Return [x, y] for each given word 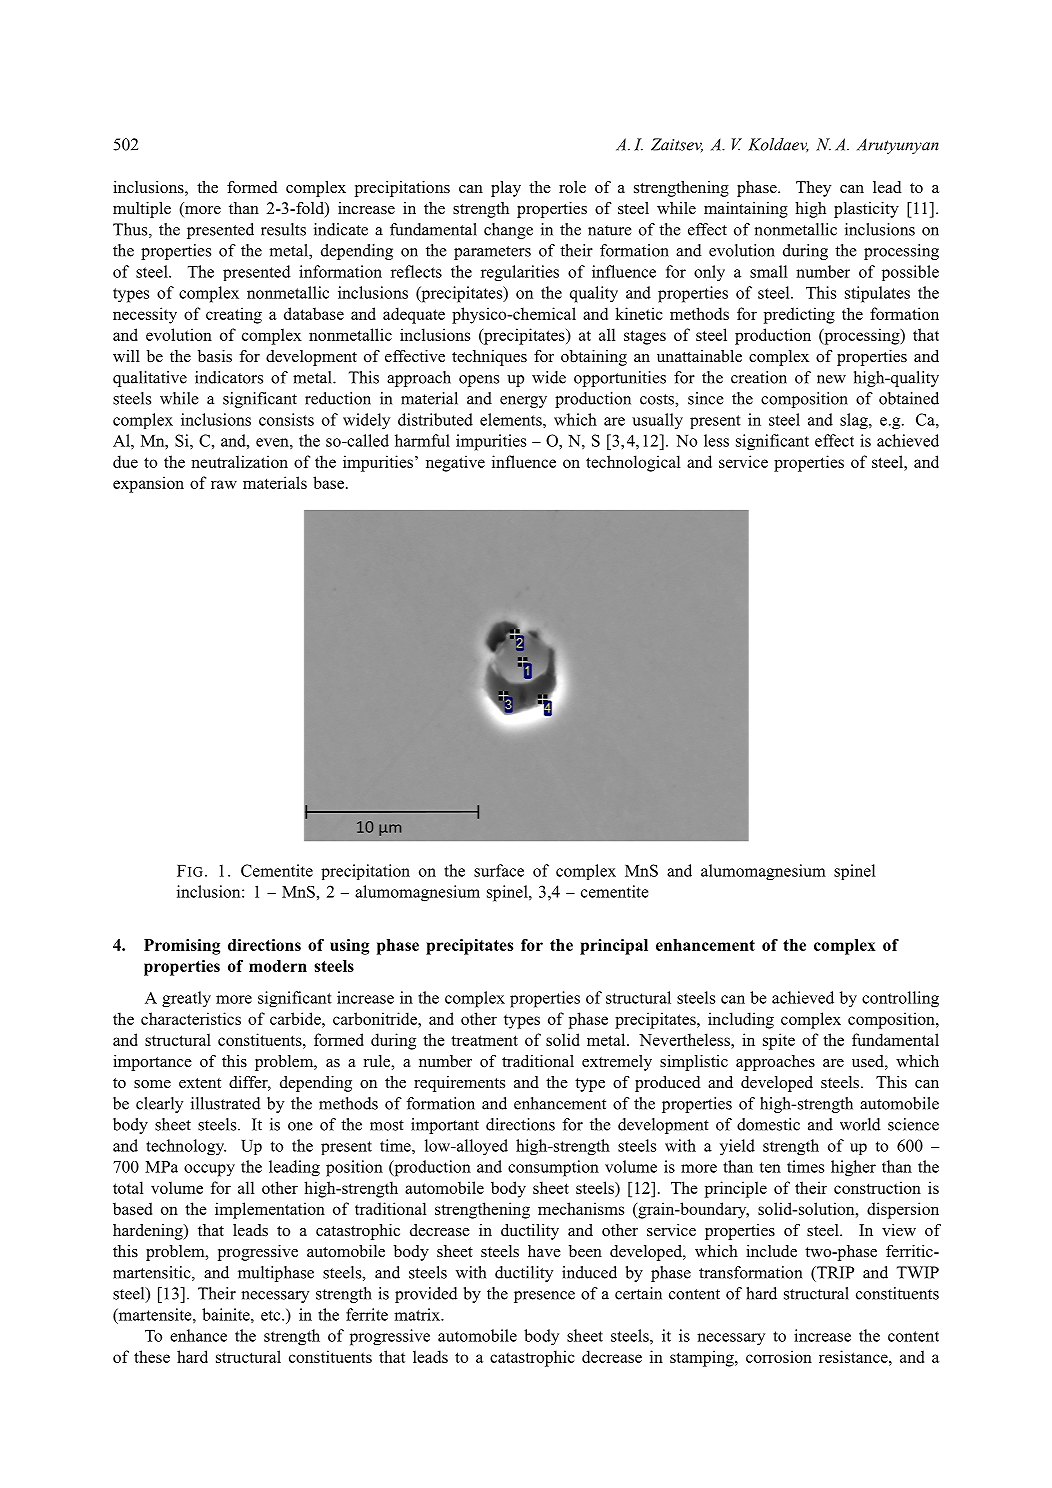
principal [614, 947]
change [508, 231]
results [283, 229]
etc [272, 1315]
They [813, 189]
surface [499, 870]
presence [544, 1297]
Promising [182, 947]
